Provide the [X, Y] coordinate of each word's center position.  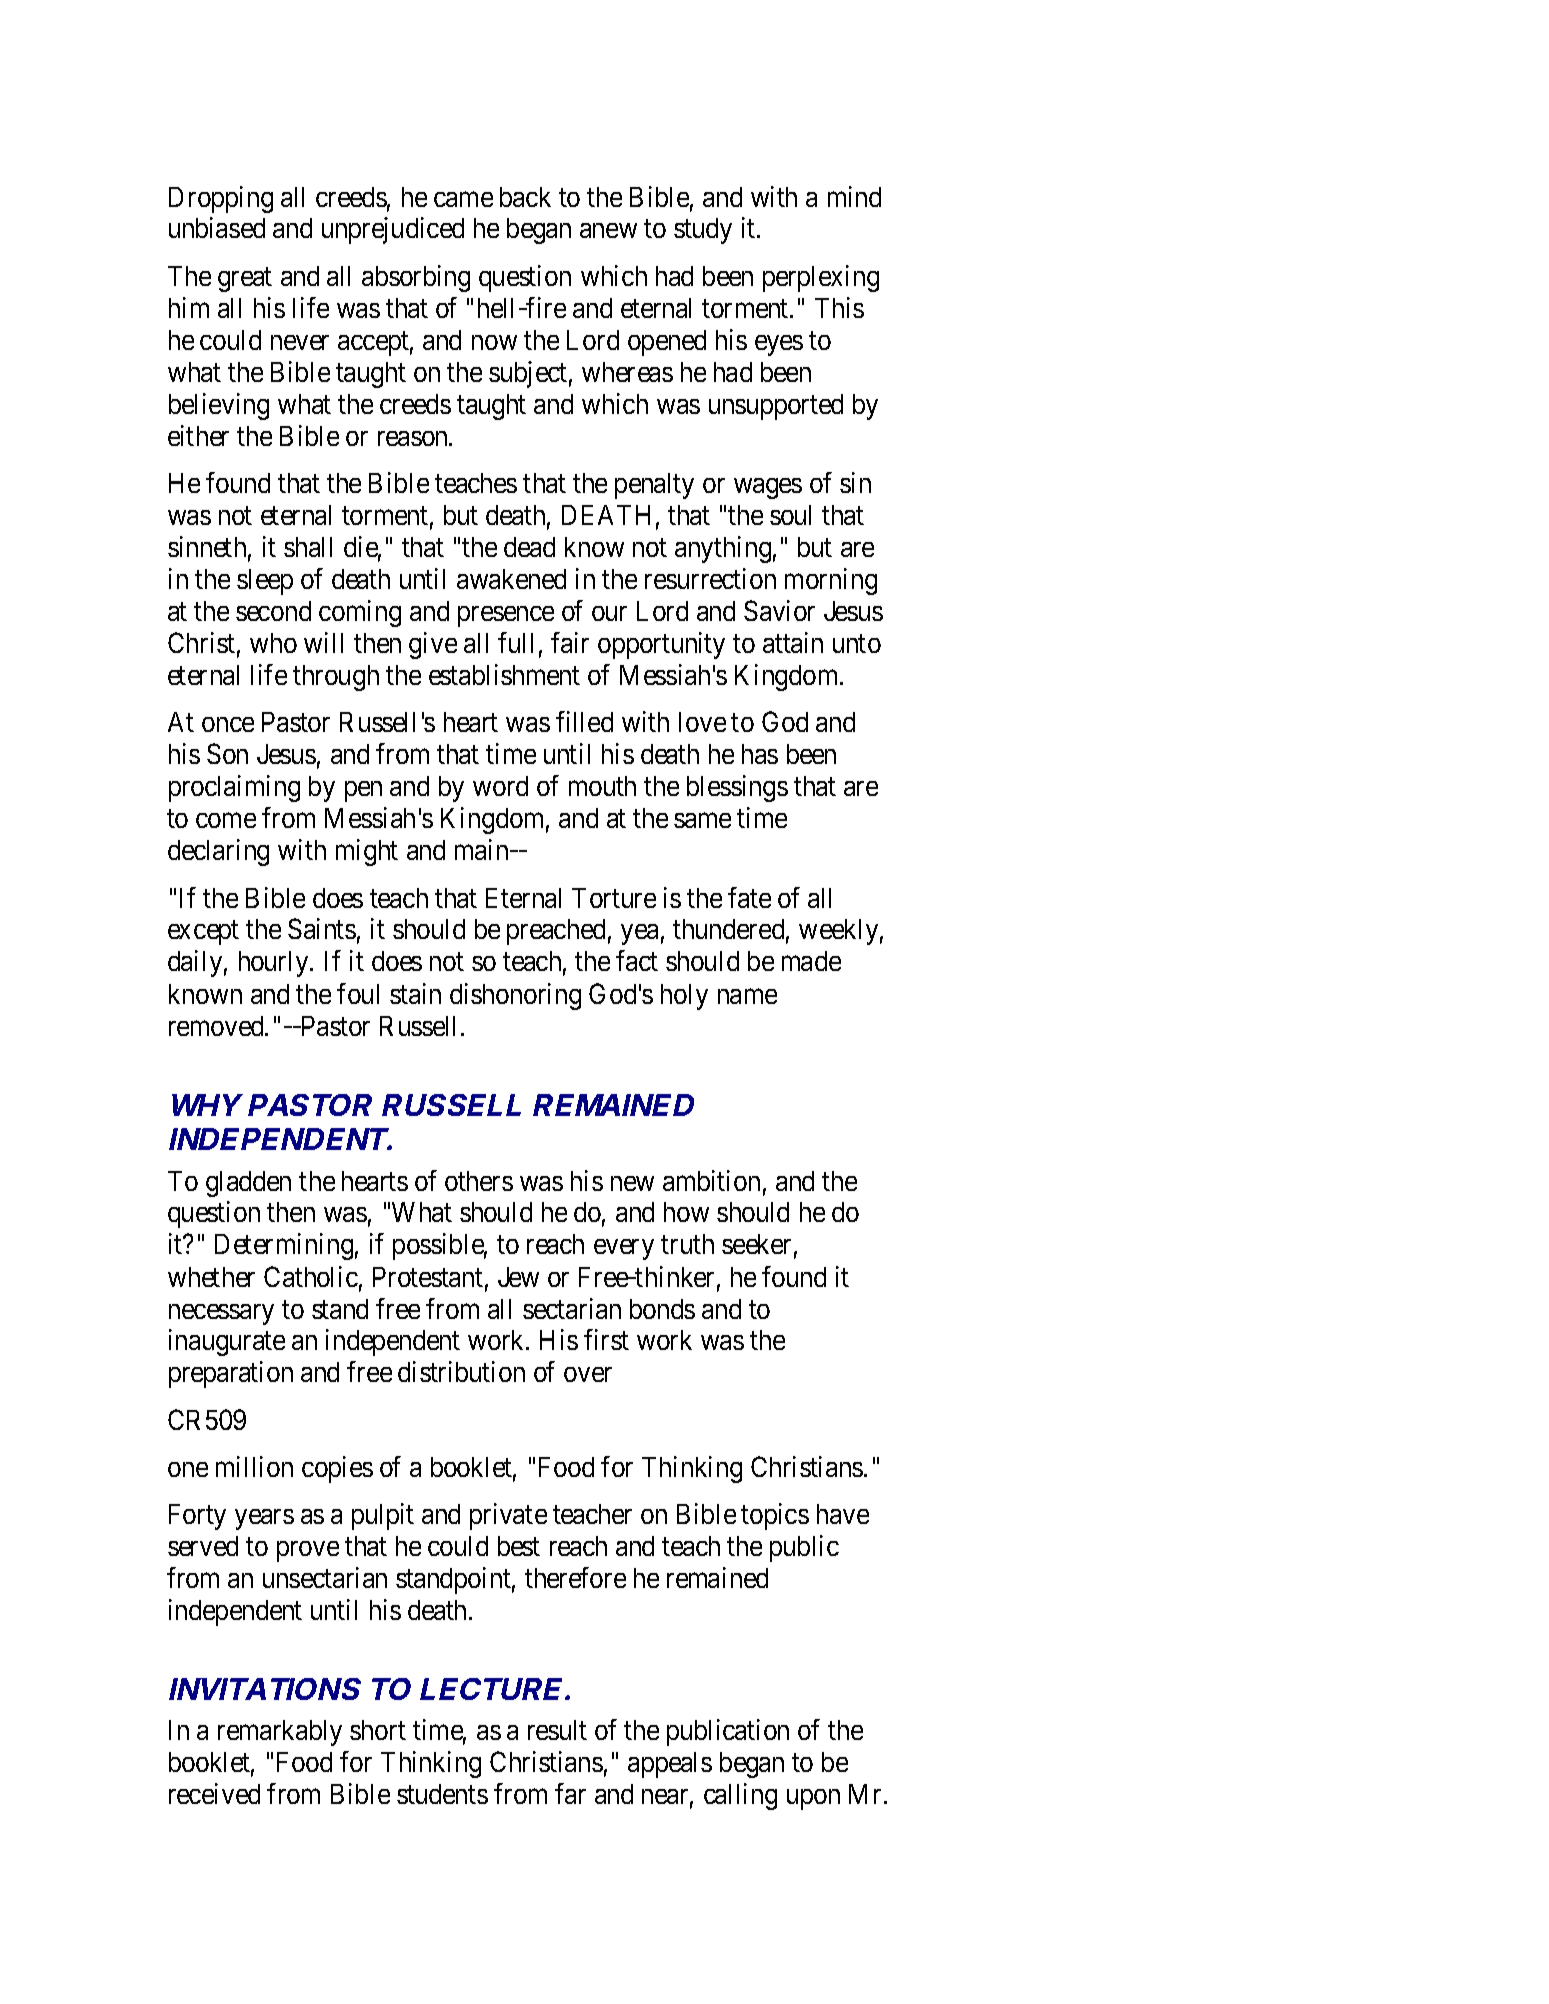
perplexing [821, 278]
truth [687, 1244]
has [760, 754]
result [557, 1730]
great [245, 280]
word [500, 786]
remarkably [280, 1733]
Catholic [311, 1276]
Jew [518, 1277]
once [228, 724]
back [525, 197]
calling [740, 1796]
